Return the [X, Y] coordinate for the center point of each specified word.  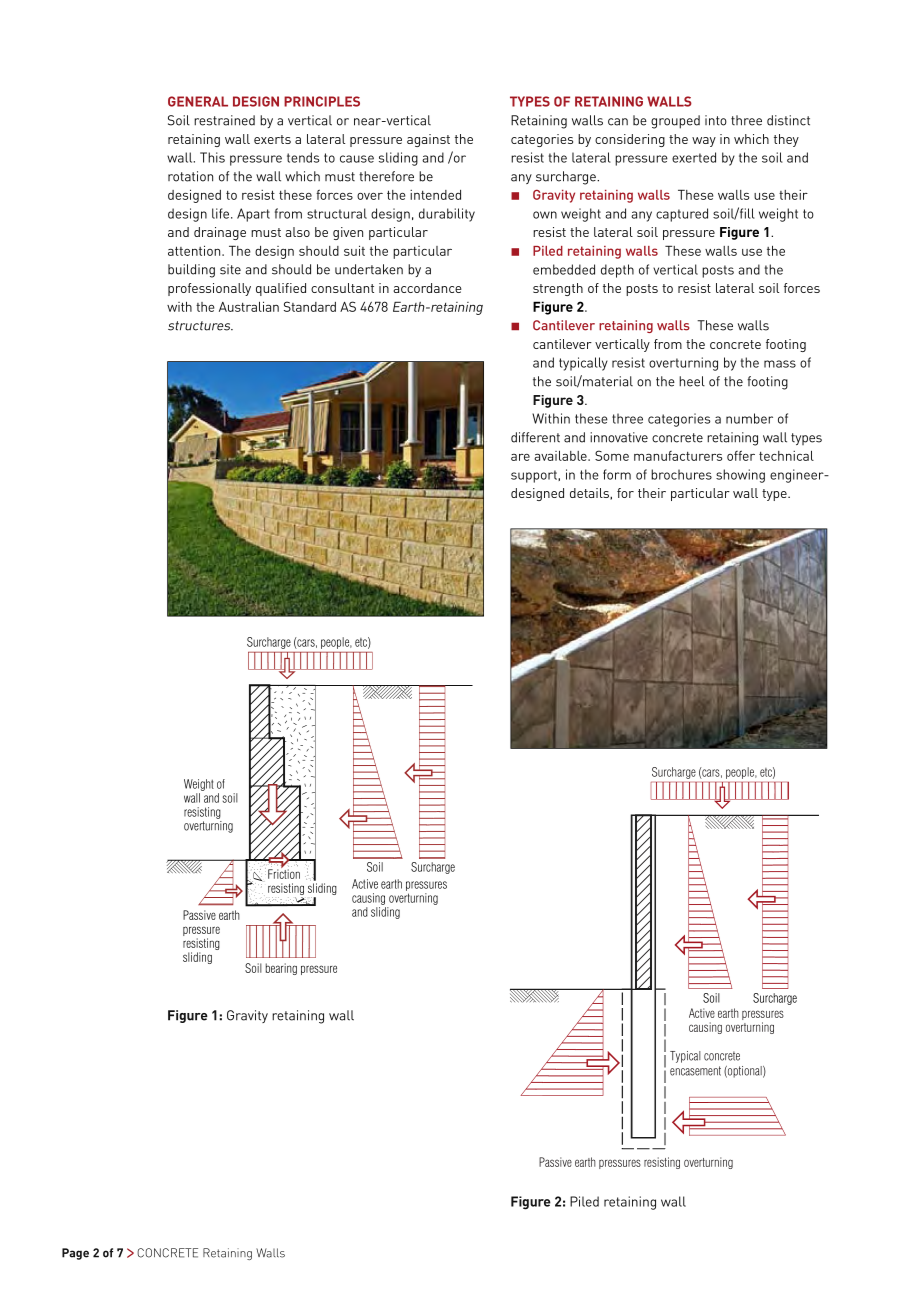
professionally [209, 289]
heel [692, 381]
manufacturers [678, 456]
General [198, 101]
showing [740, 476]
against [428, 140]
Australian [249, 306]
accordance [427, 288]
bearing [281, 969]
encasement [695, 1071]
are [520, 457]
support [535, 476]
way [704, 142]
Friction [284, 873]
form [617, 474]
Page [75, 1254]
